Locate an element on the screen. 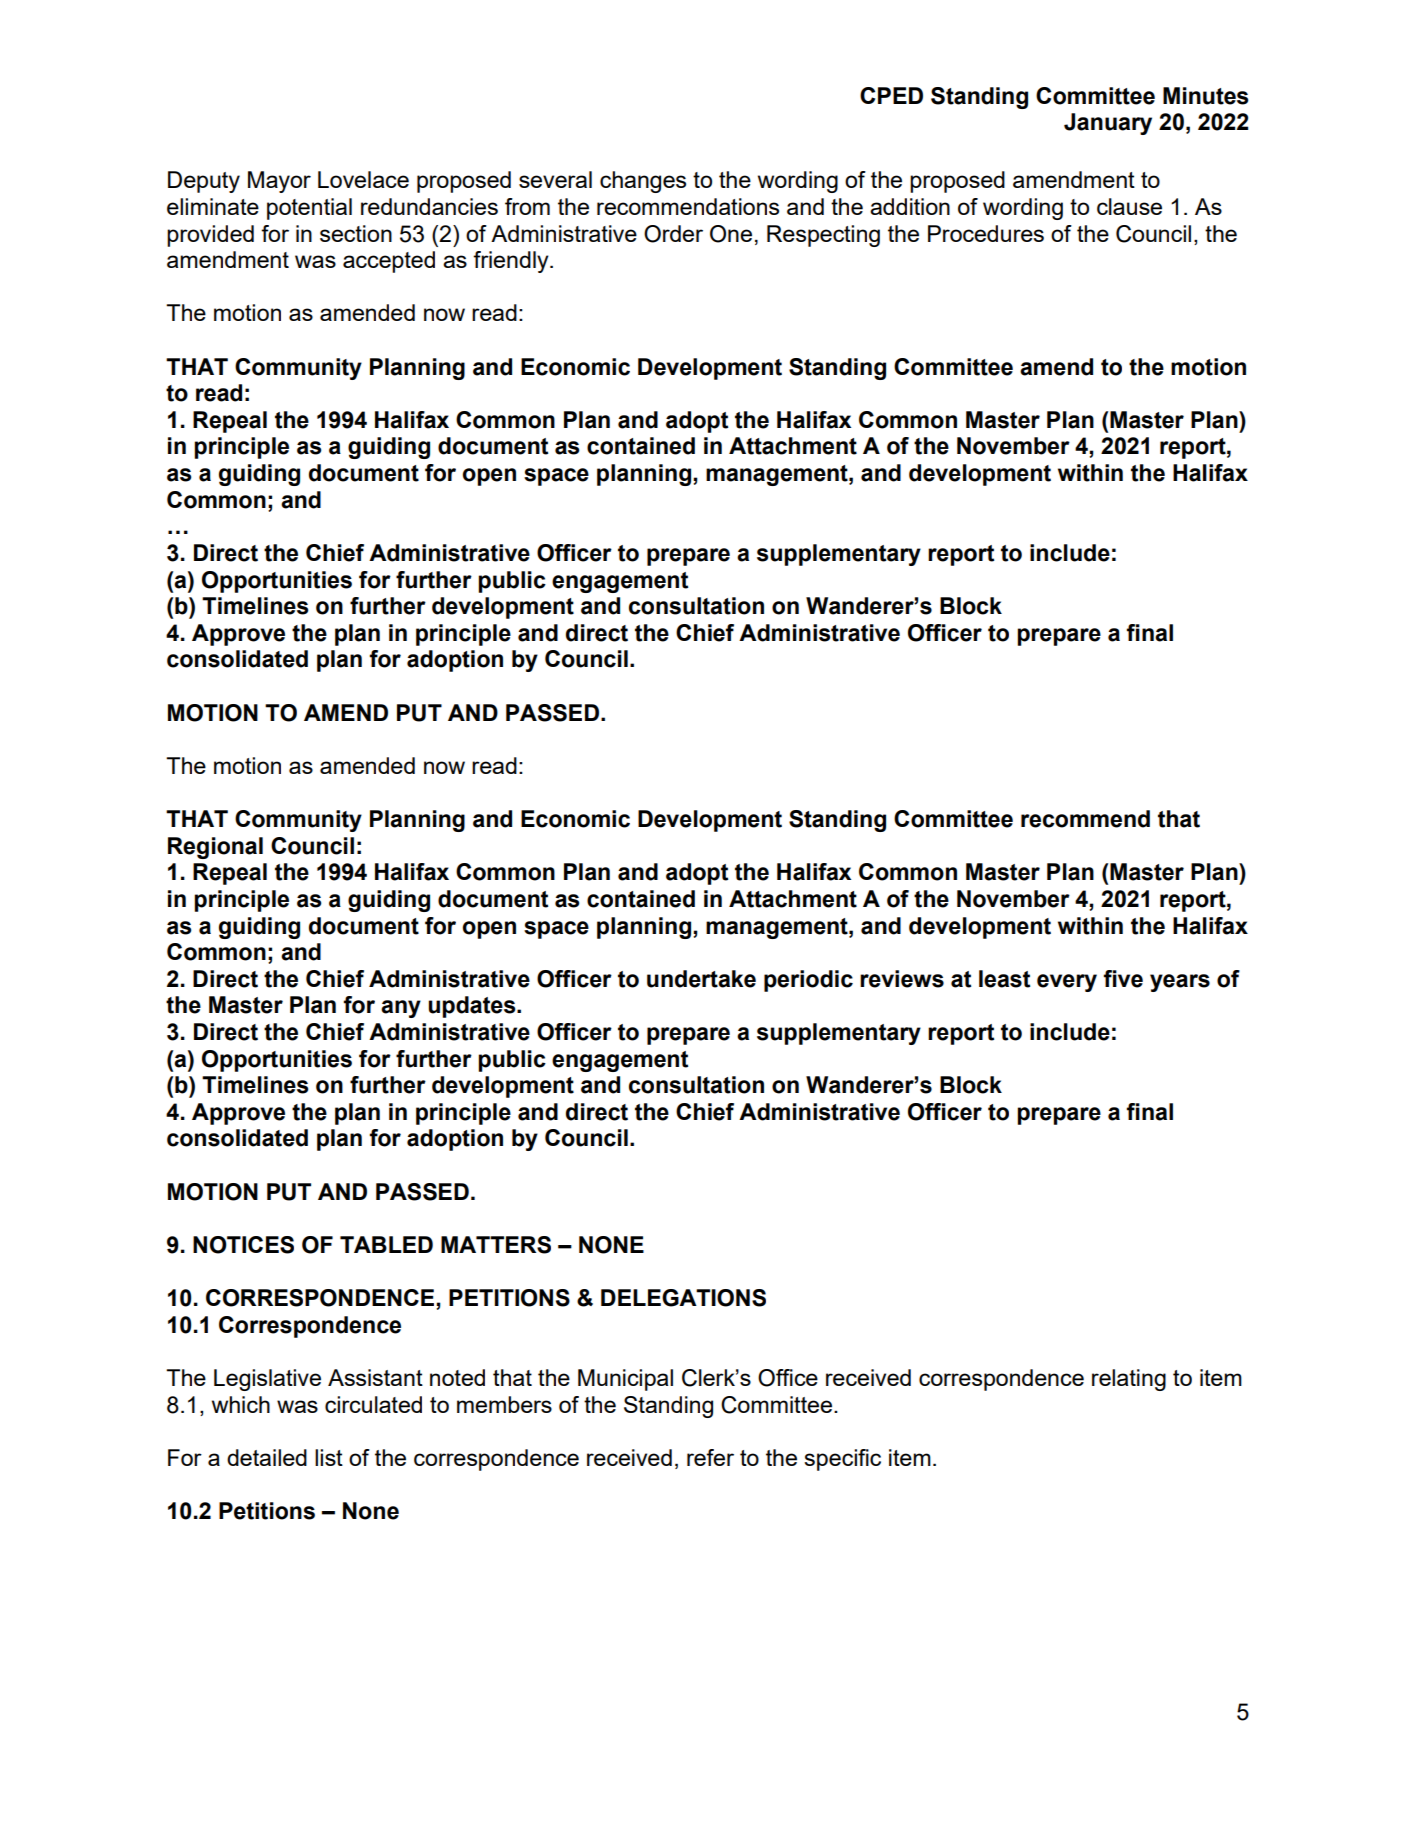 This screenshot has width=1416, height=1833. every is located at coordinates (1067, 983).
